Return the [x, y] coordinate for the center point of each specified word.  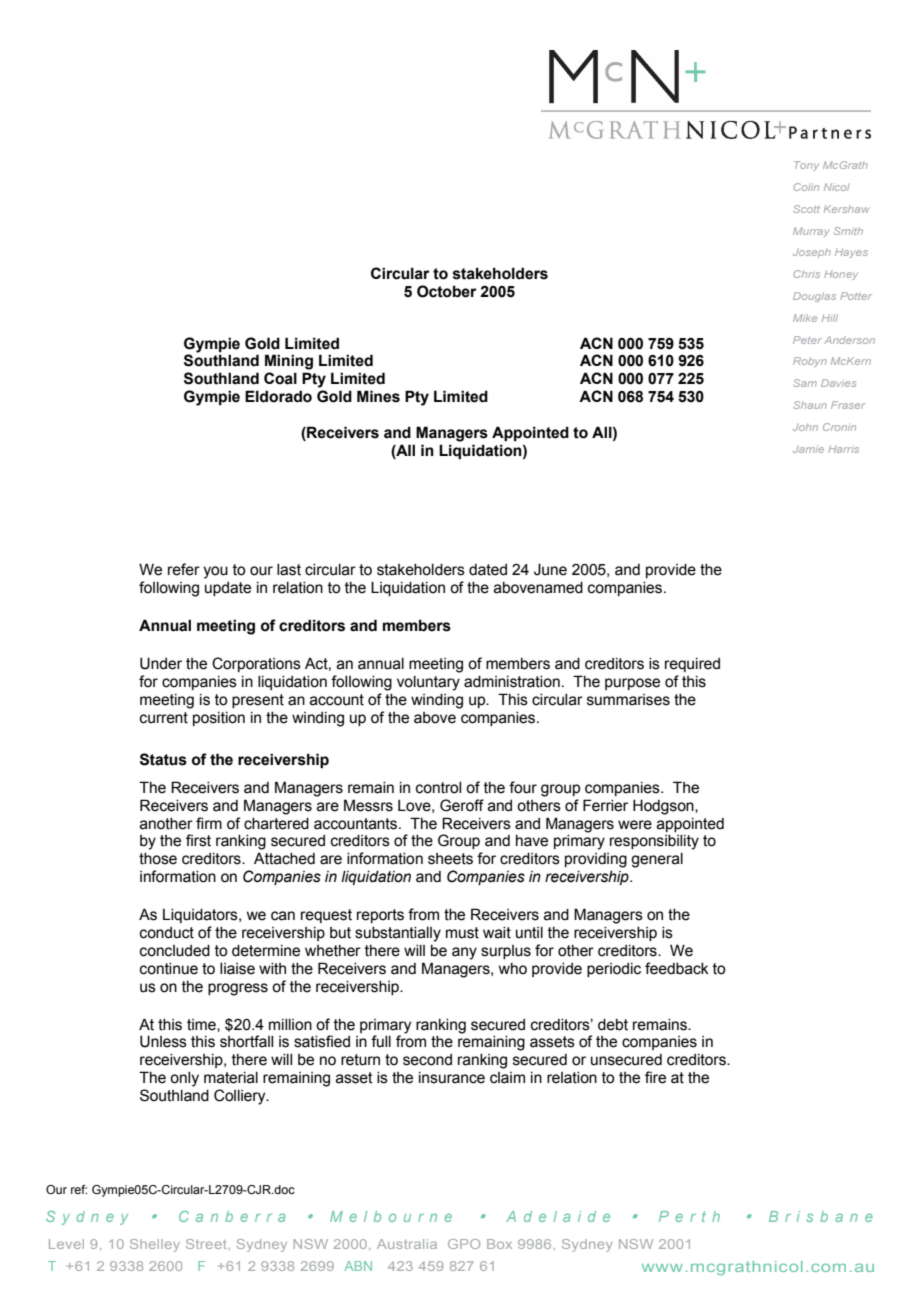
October [447, 291]
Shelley [155, 1245]
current [164, 718]
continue [169, 969]
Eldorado [278, 396]
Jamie [808, 449]
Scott [806, 209]
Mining [289, 362]
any [464, 953]
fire [655, 1077]
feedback [677, 968]
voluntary [428, 683]
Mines [378, 396]
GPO [464, 1244]
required [692, 665]
